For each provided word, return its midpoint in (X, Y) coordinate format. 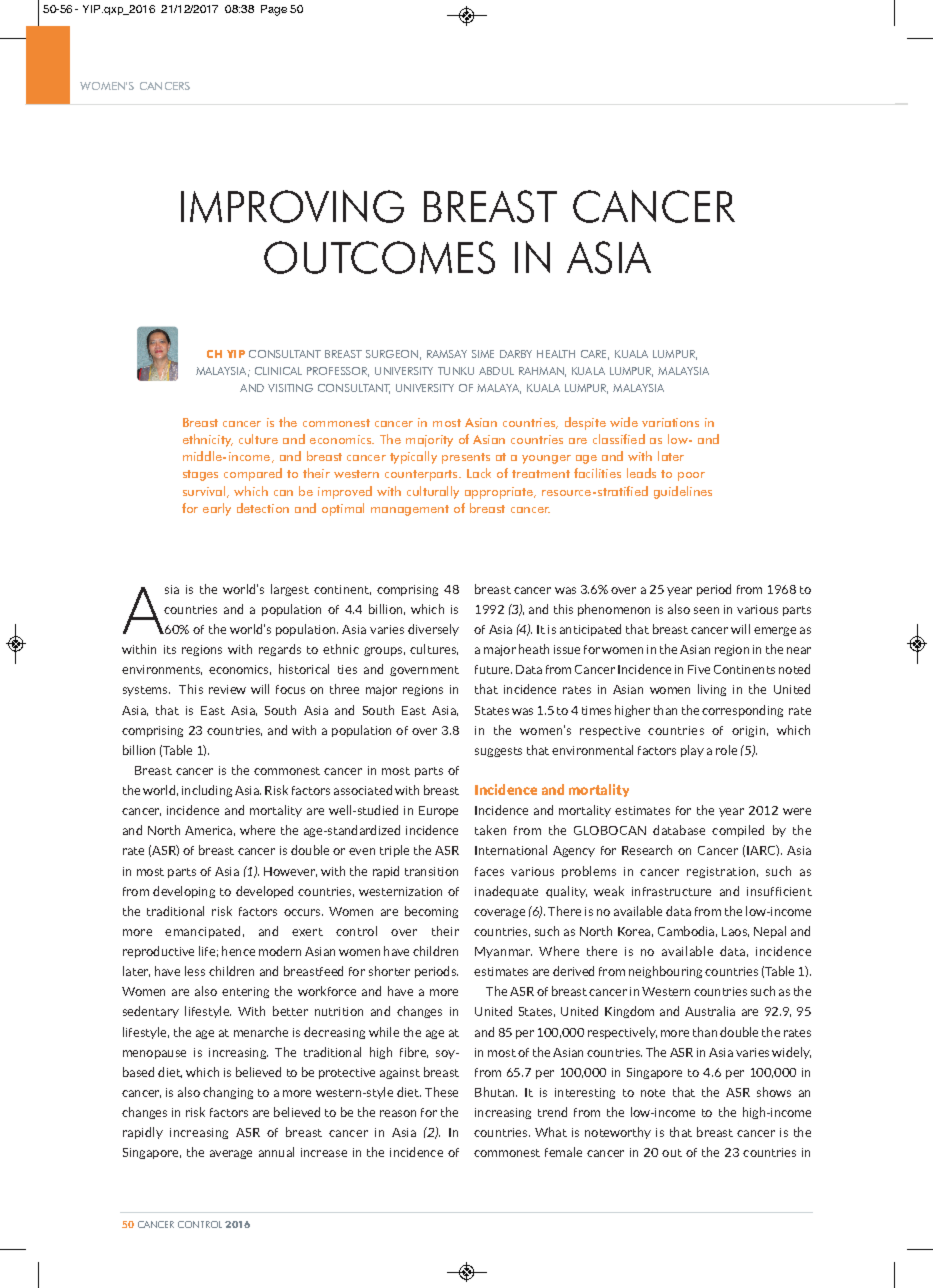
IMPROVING (292, 206)
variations (670, 422)
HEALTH (556, 354)
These (441, 1092)
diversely (433, 630)
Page (274, 10)
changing (228, 1093)
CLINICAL (278, 371)
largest (290, 590)
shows (774, 1092)
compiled (738, 831)
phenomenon (614, 610)
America (208, 830)
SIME (483, 354)
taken (490, 830)
